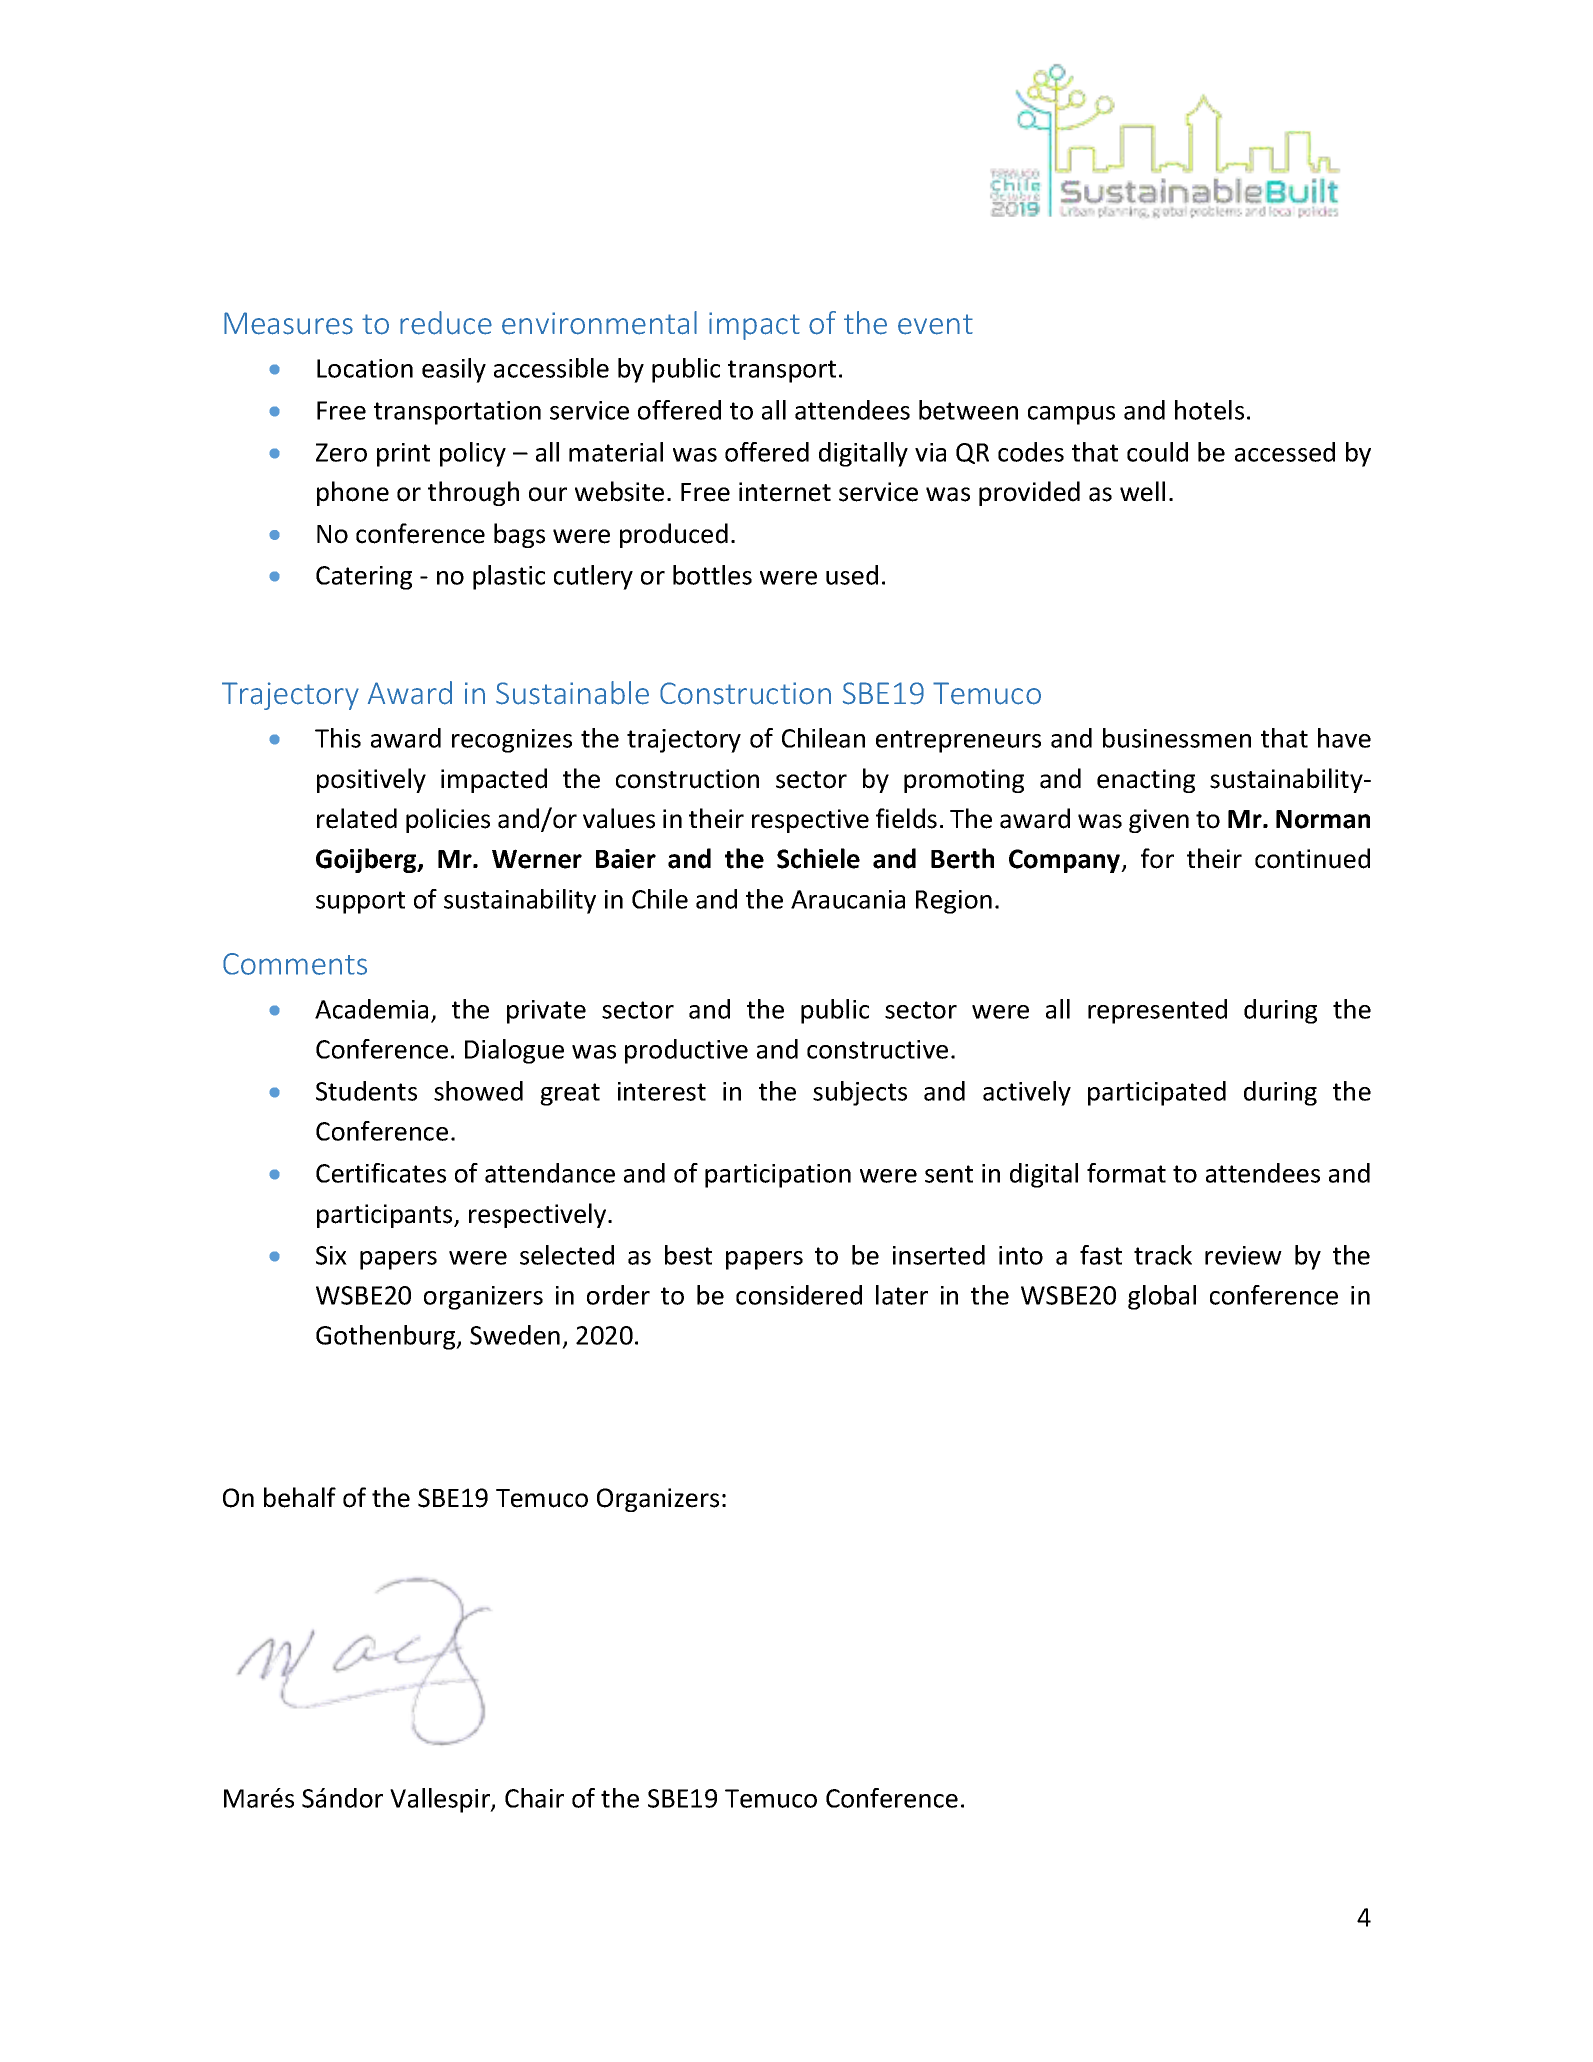 The width and height of the screenshot is (1593, 2062). What do you see at coordinates (360, 902) in the screenshot?
I see `support` at bounding box center [360, 902].
